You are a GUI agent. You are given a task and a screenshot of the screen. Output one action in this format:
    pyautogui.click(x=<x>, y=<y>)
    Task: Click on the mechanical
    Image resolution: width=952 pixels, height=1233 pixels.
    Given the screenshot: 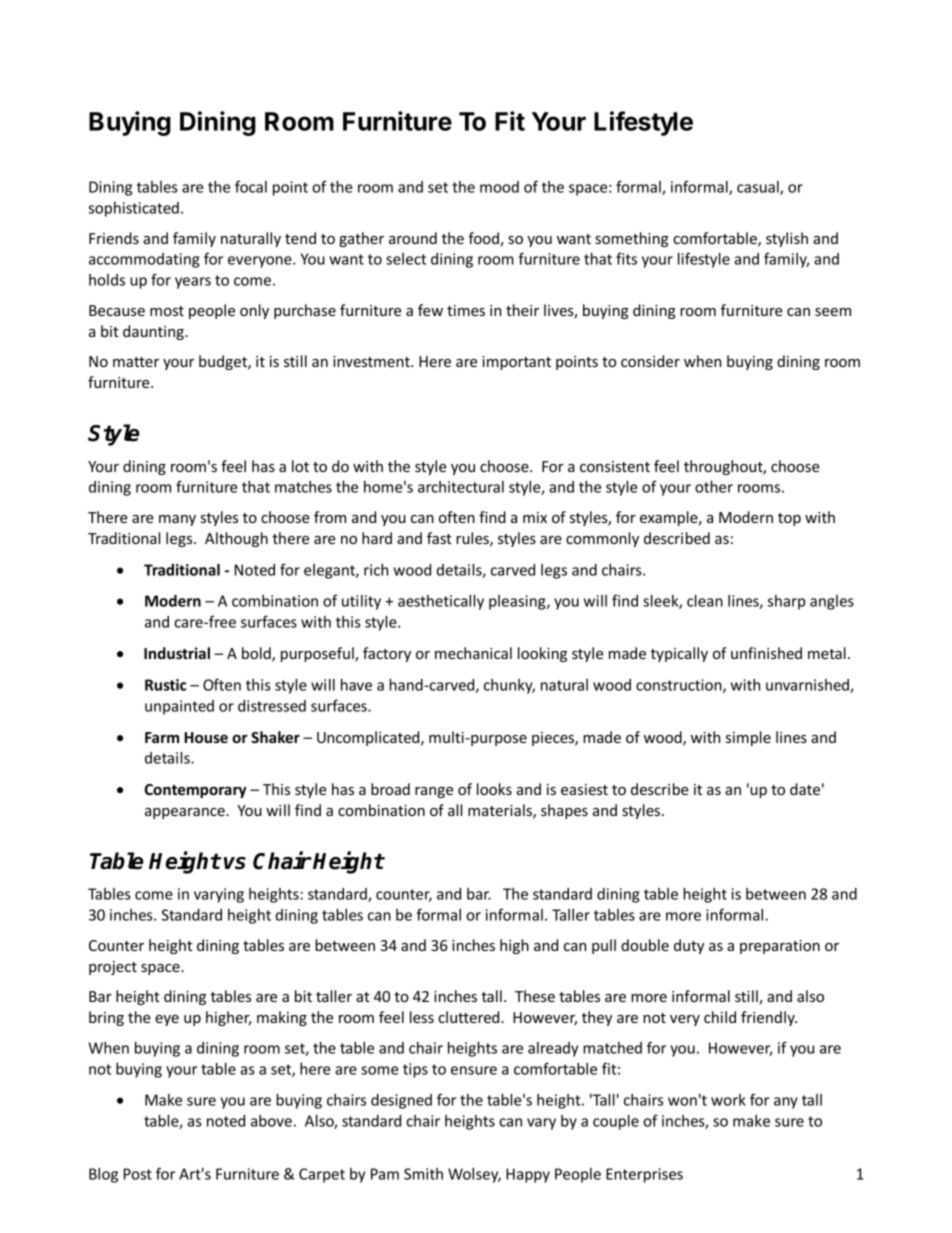 What is the action you would take?
    pyautogui.click(x=473, y=653)
